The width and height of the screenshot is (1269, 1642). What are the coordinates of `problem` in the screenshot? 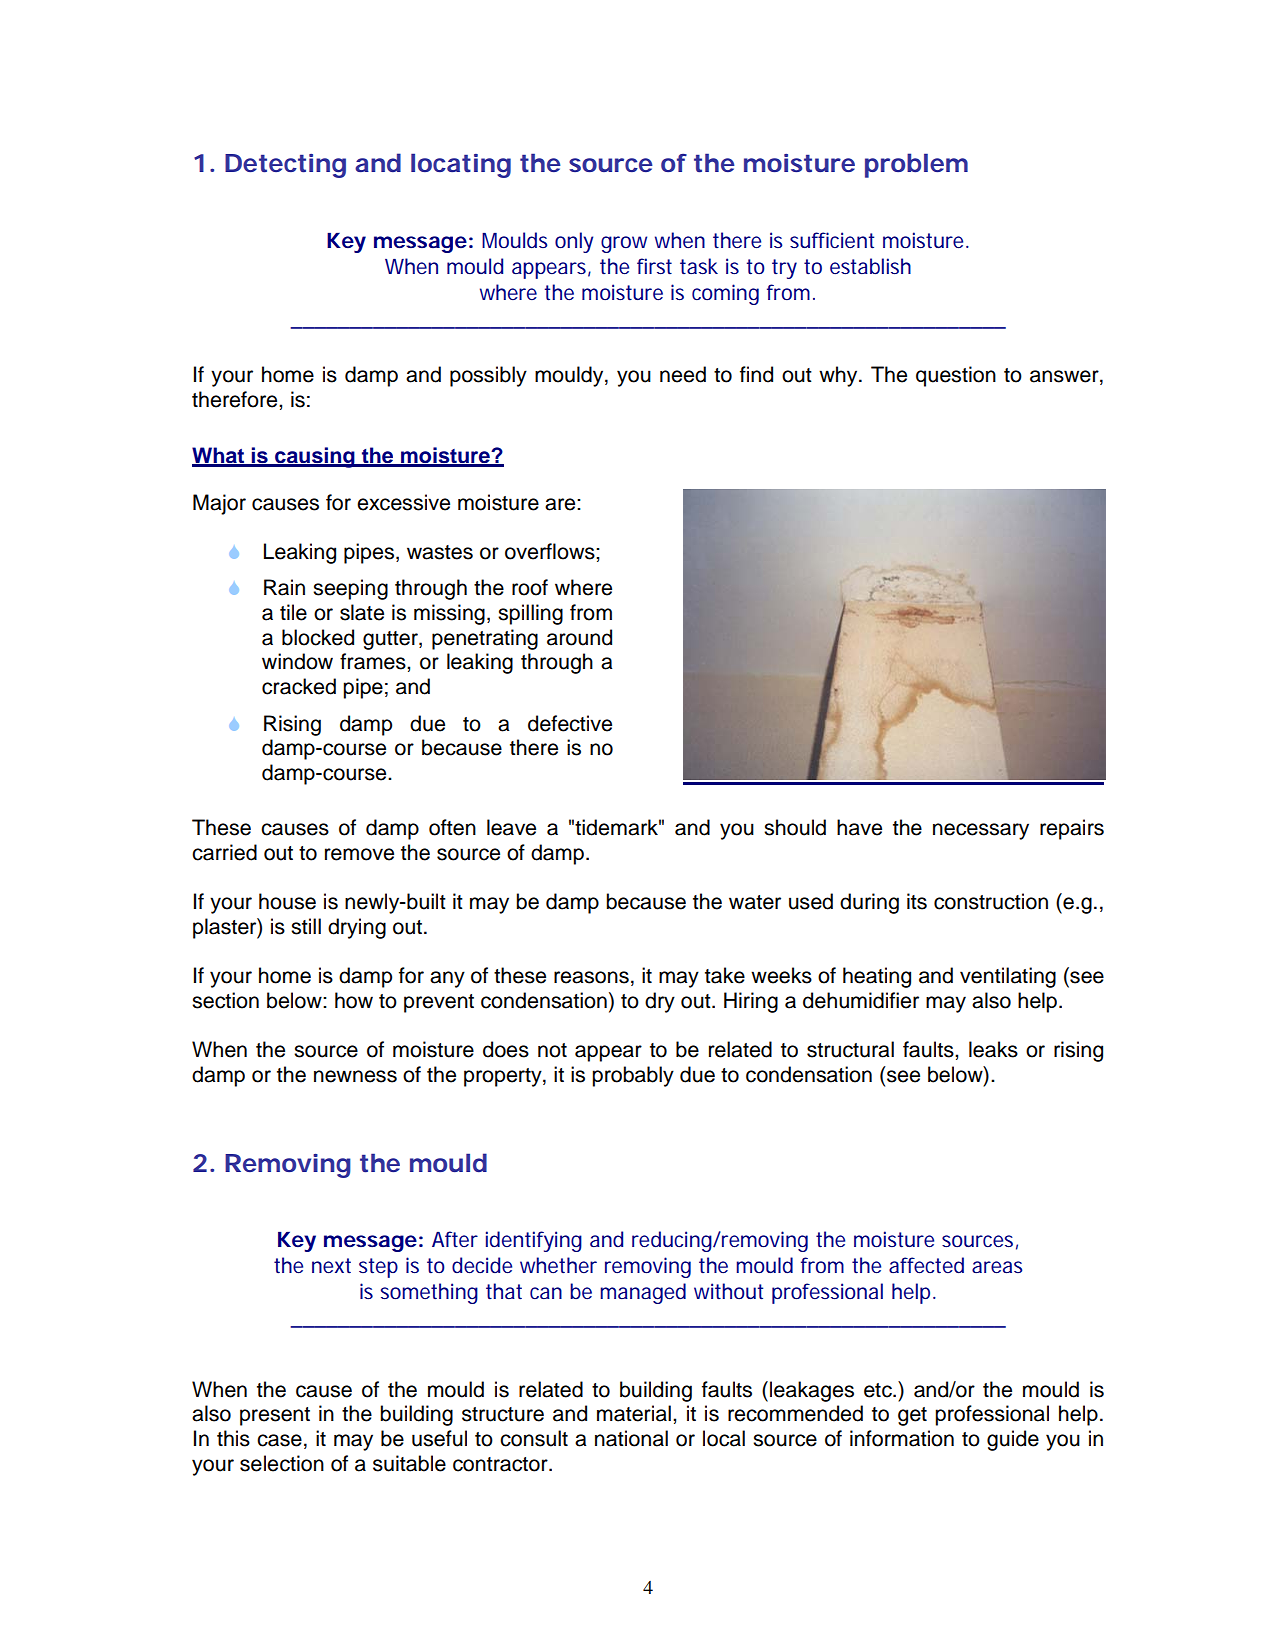 It's located at (916, 165).
